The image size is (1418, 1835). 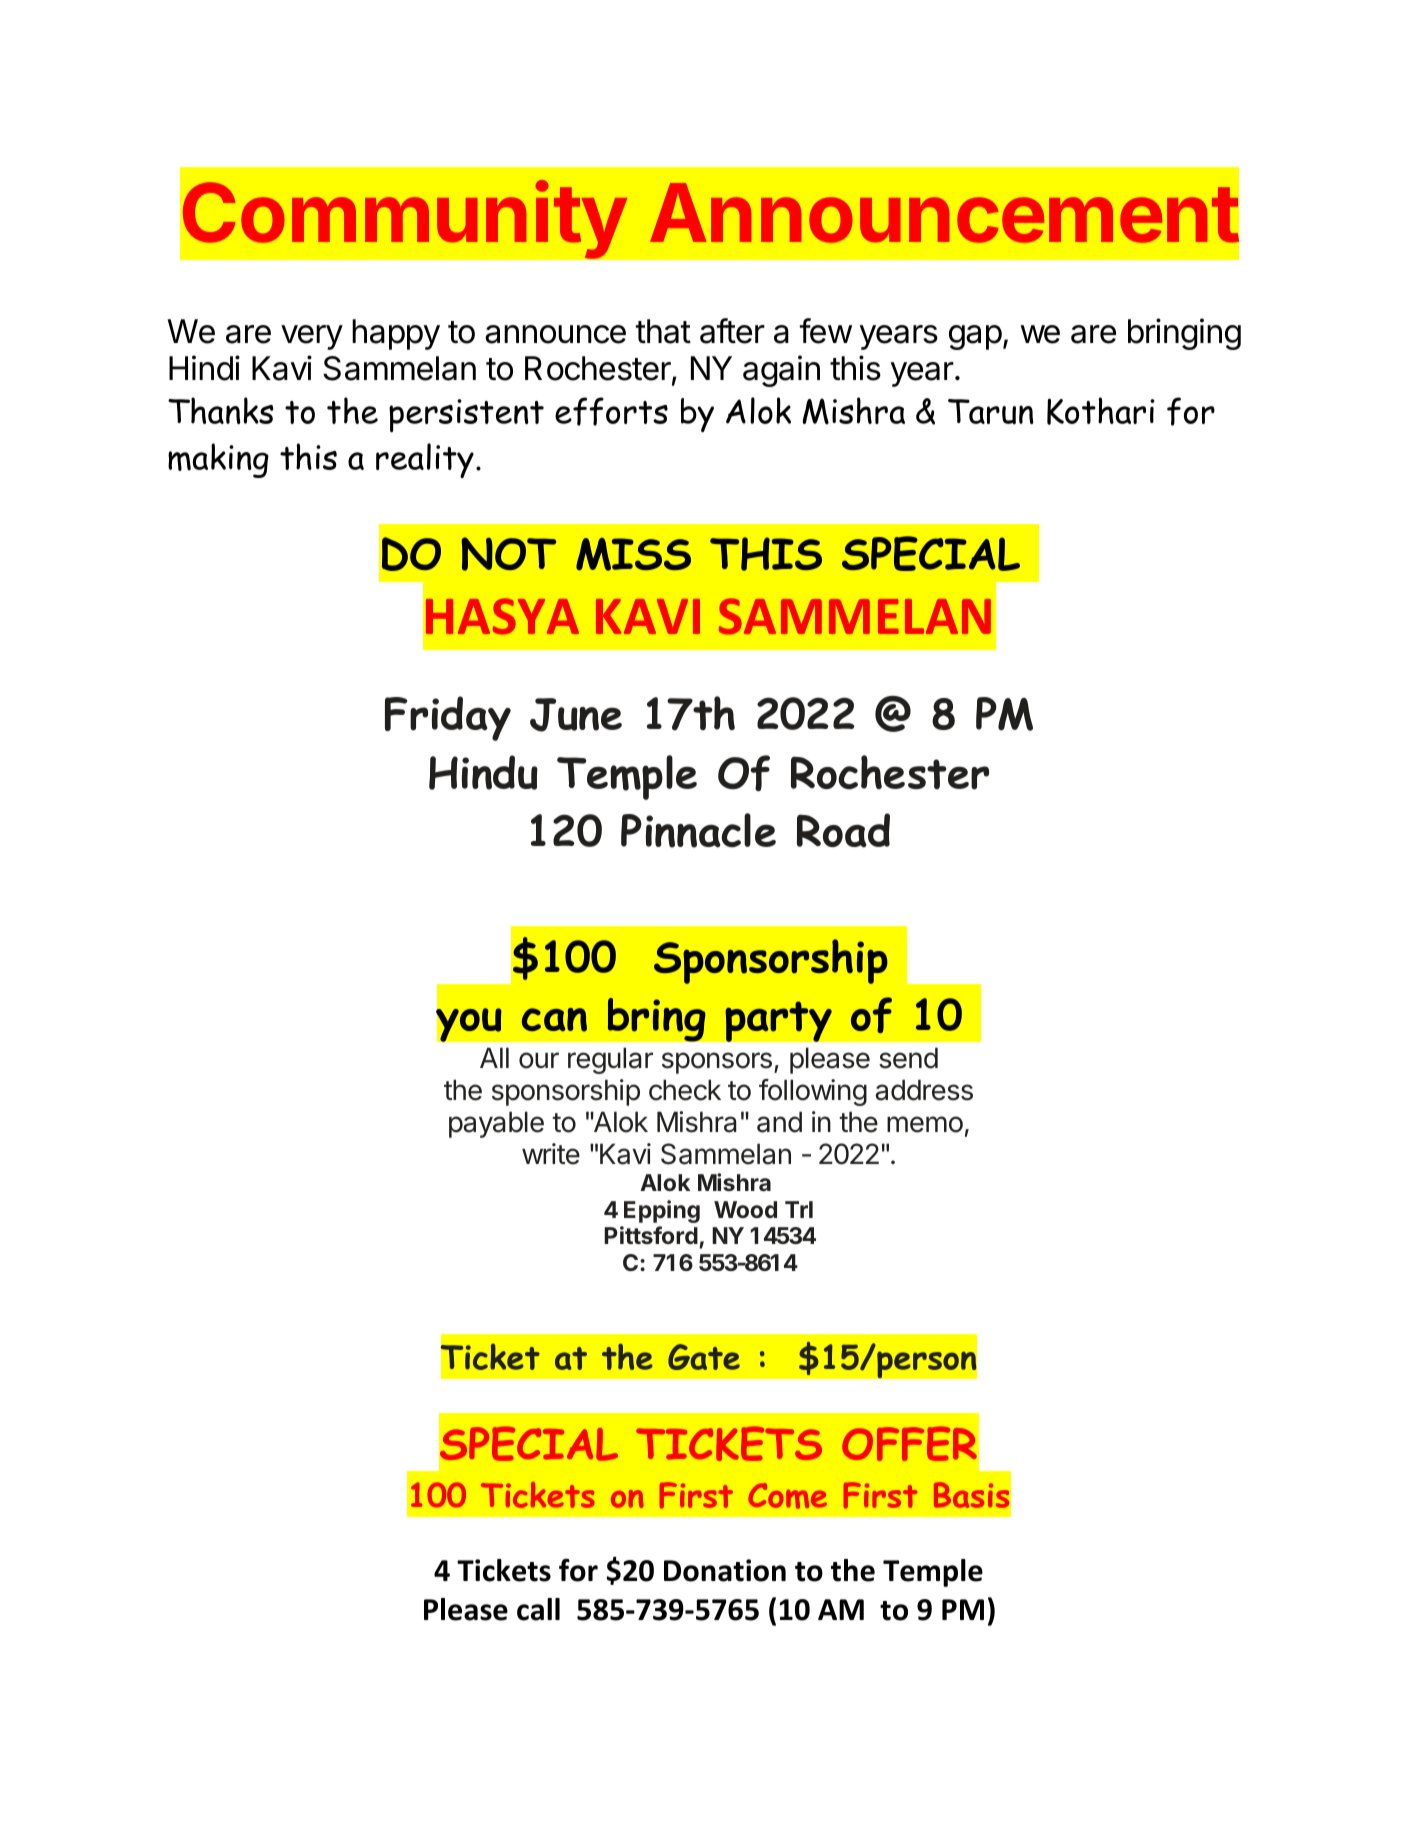 I want to click on that, so click(x=663, y=331).
